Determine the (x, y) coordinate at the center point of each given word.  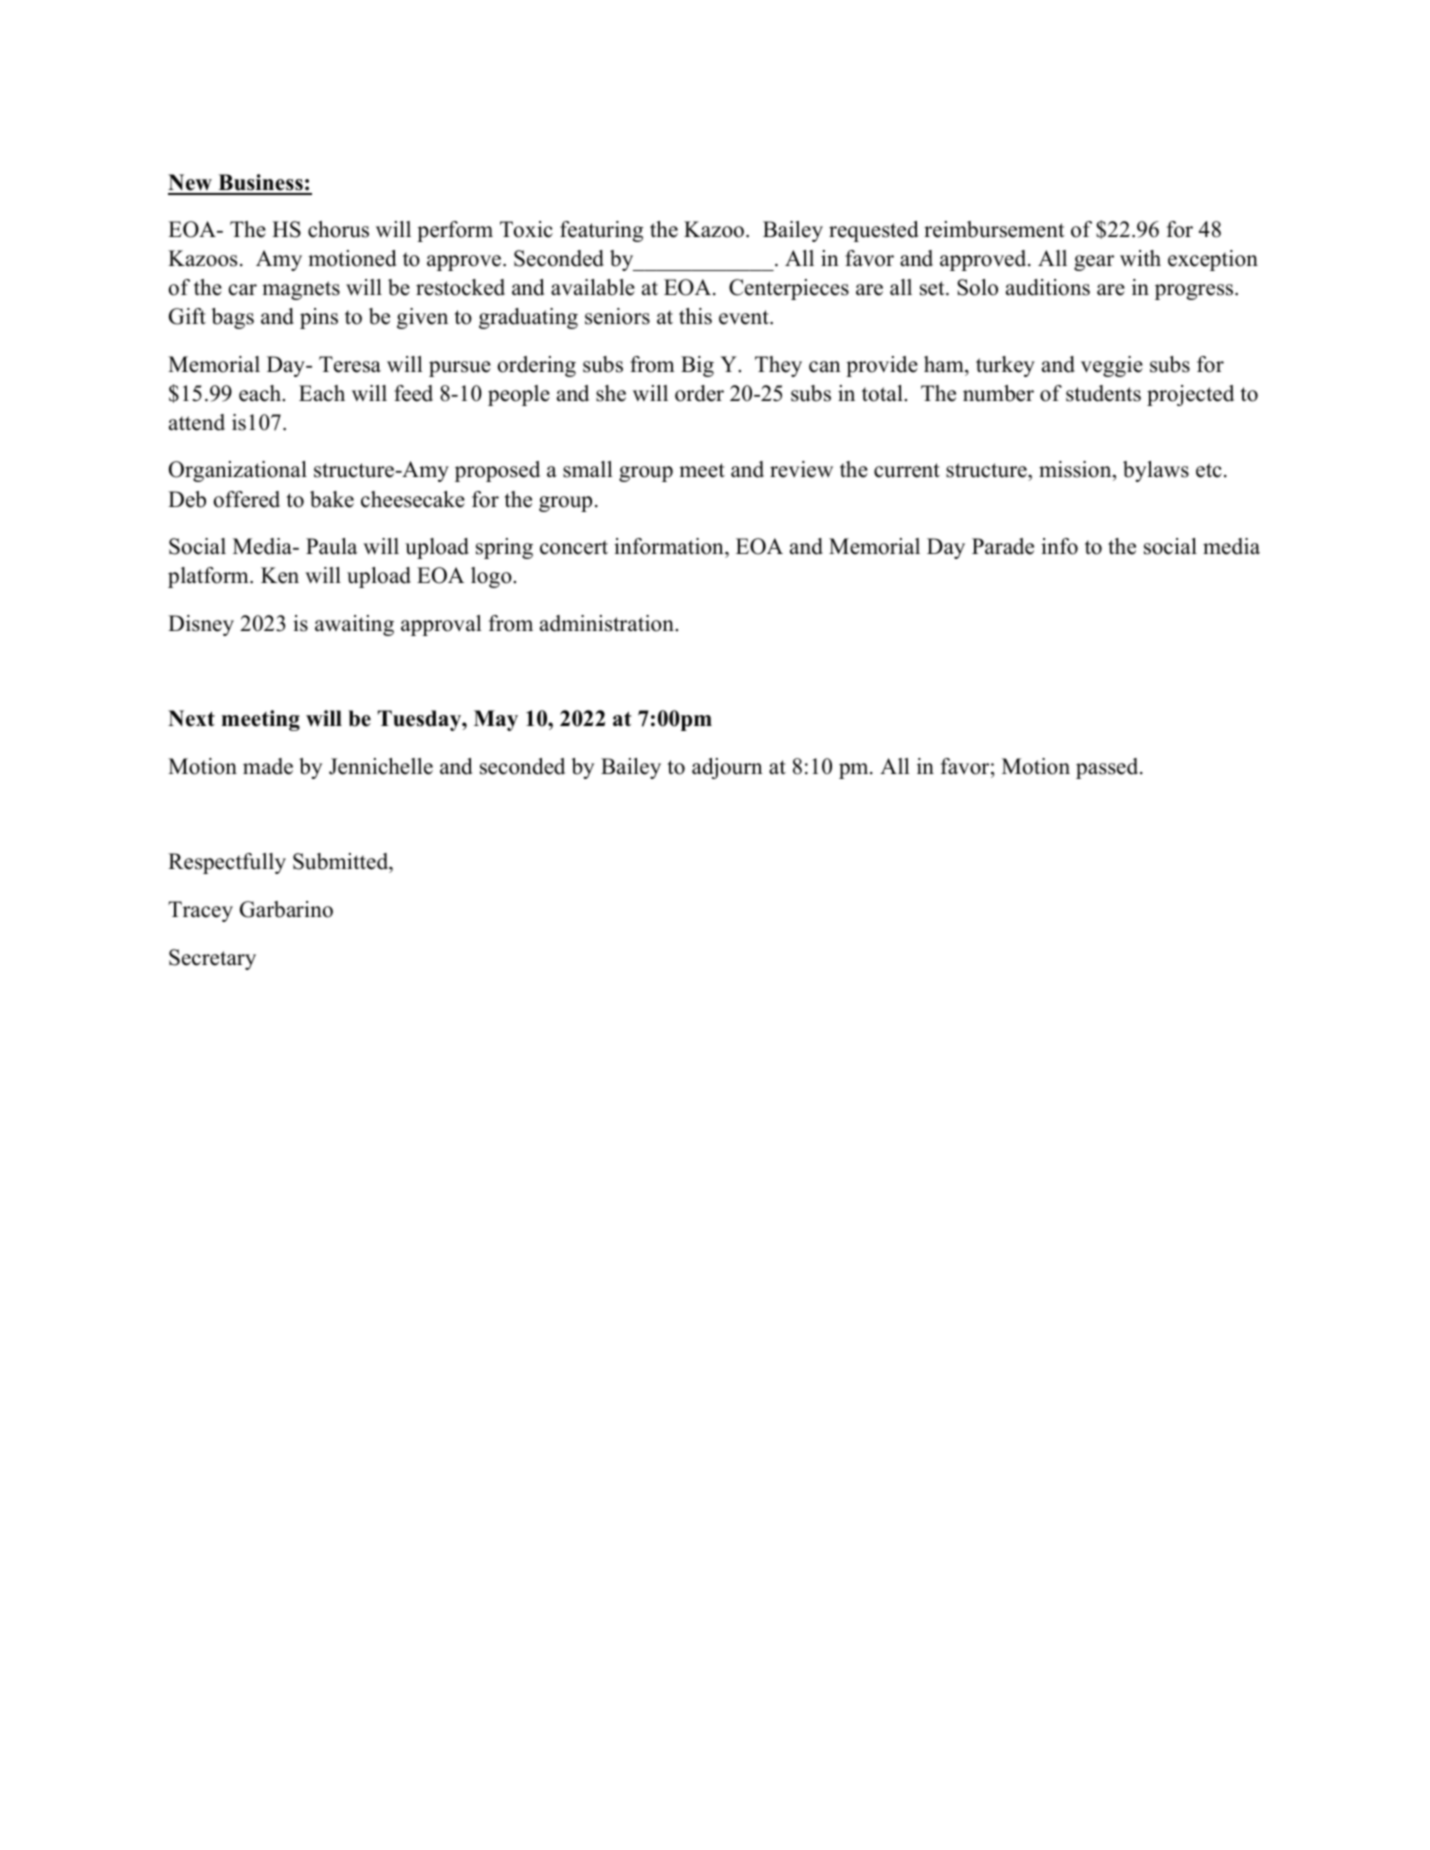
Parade (1003, 546)
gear (1094, 263)
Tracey (200, 911)
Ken (280, 575)
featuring (601, 231)
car (242, 290)
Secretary (212, 959)
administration (608, 623)
